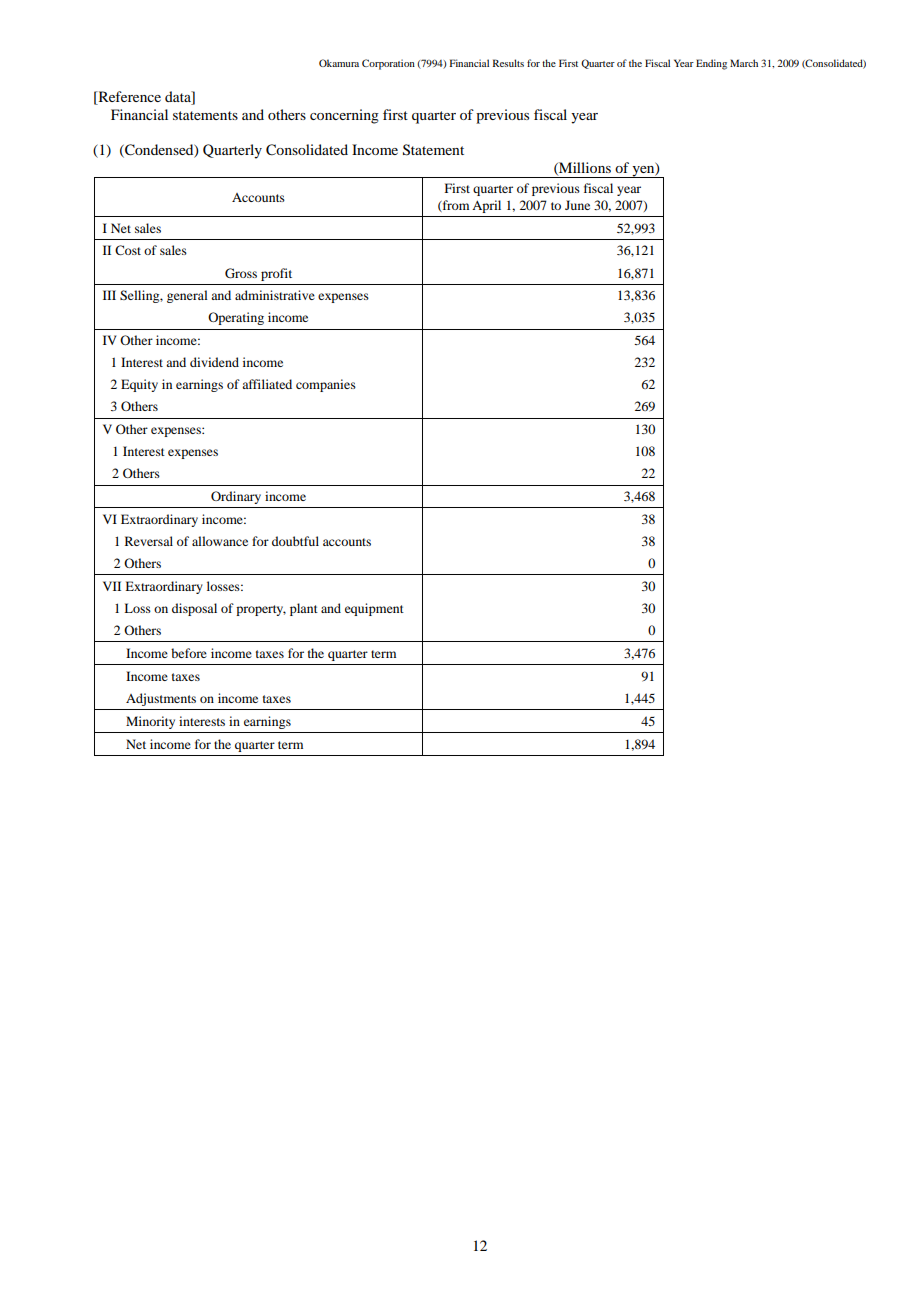 This page has width=924, height=1308. Describe the element at coordinates (374, 609) in the page. I see `equipment` at that location.
